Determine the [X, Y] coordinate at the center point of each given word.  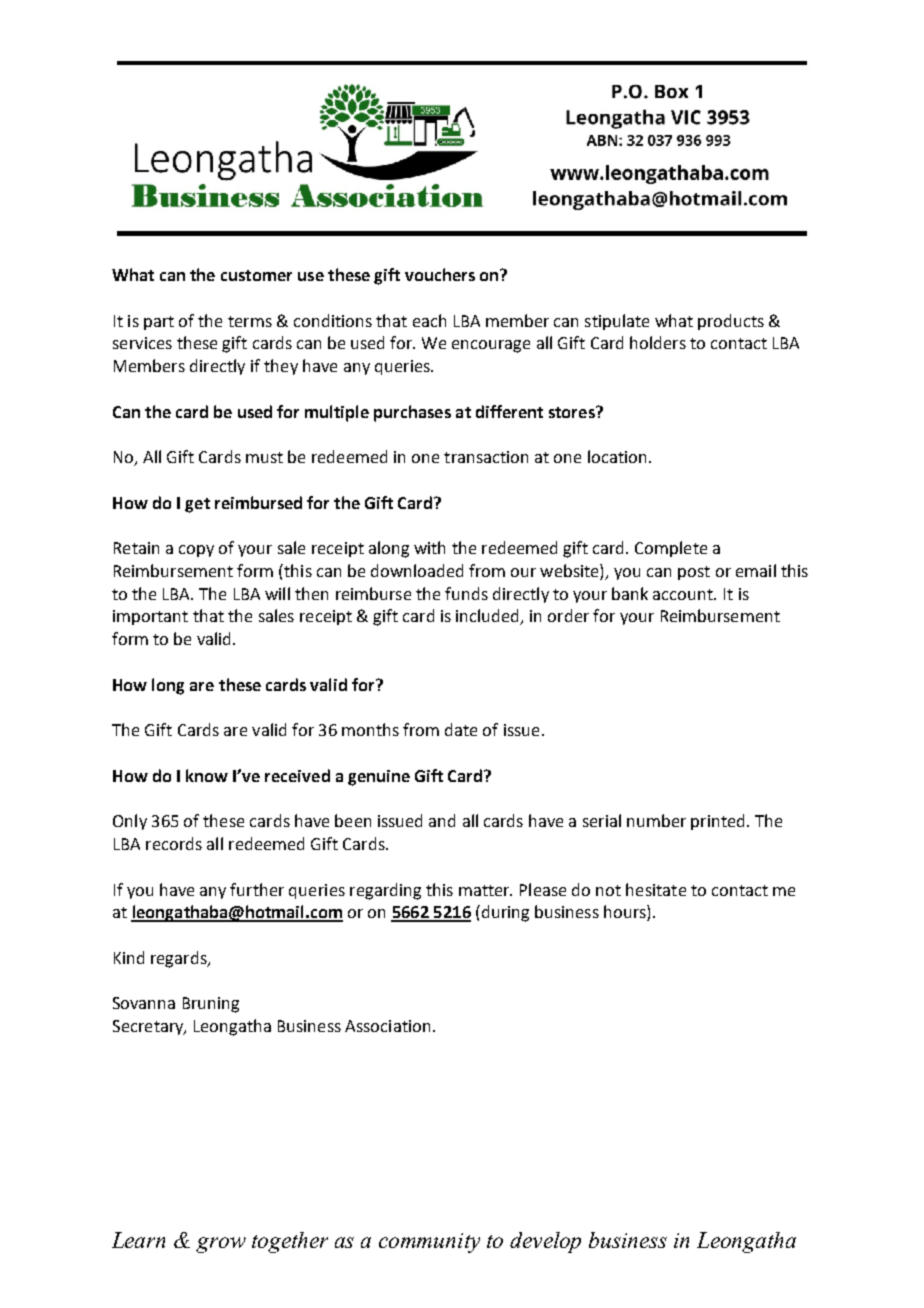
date [461, 729]
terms [250, 321]
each [429, 320]
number [656, 820]
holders [658, 342]
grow [221, 1245]
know [207, 775]
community [429, 1243]
